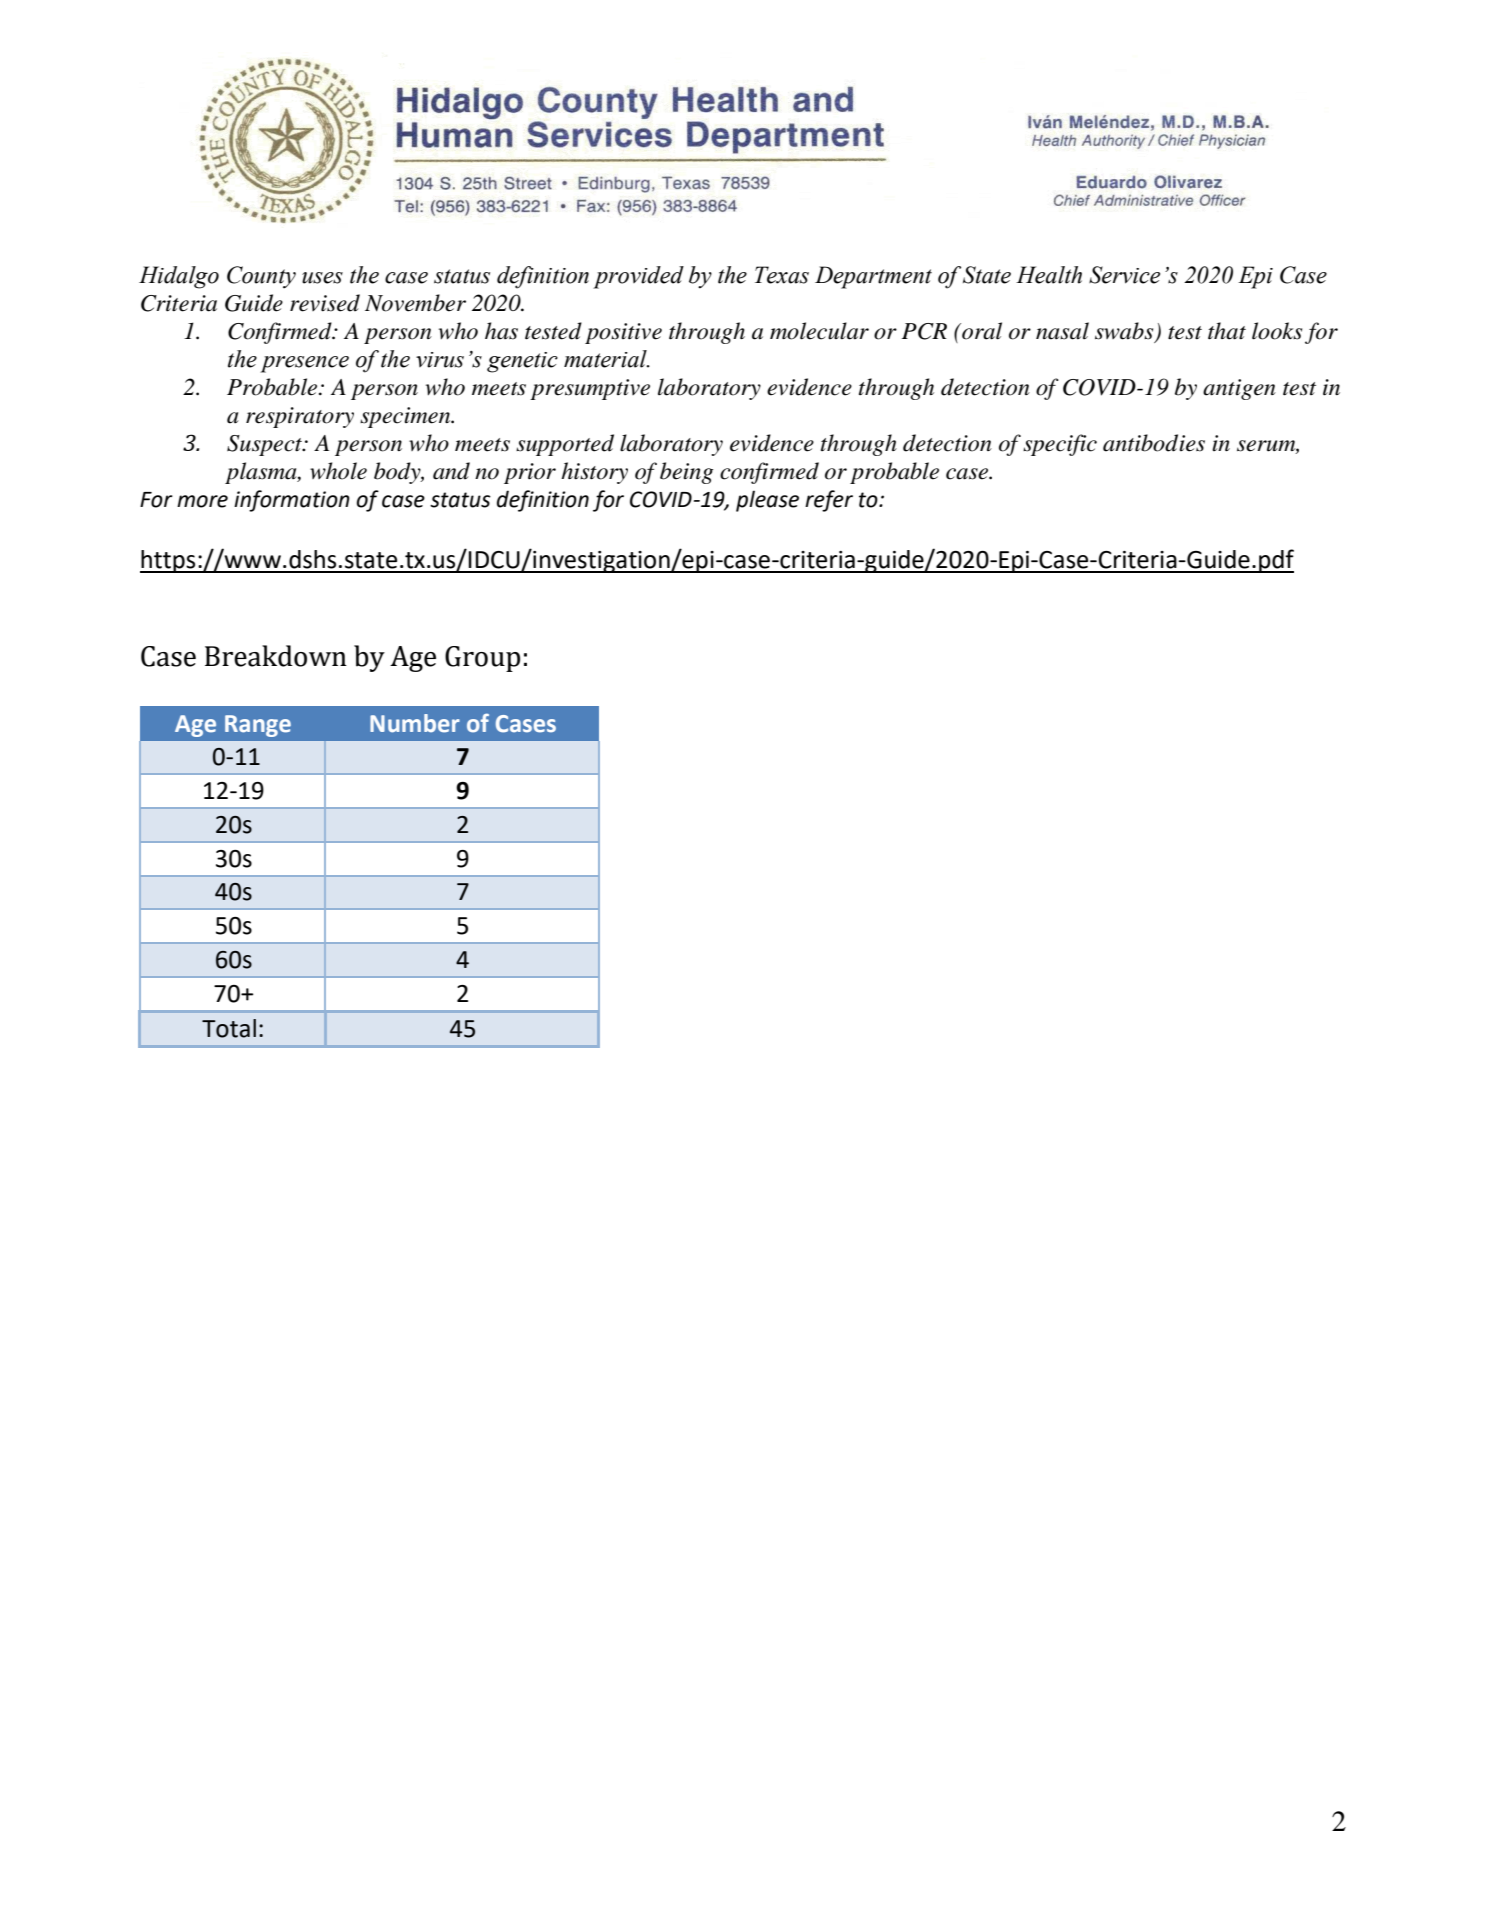  Describe the element at coordinates (415, 723) in the page. I see `Number` at that location.
